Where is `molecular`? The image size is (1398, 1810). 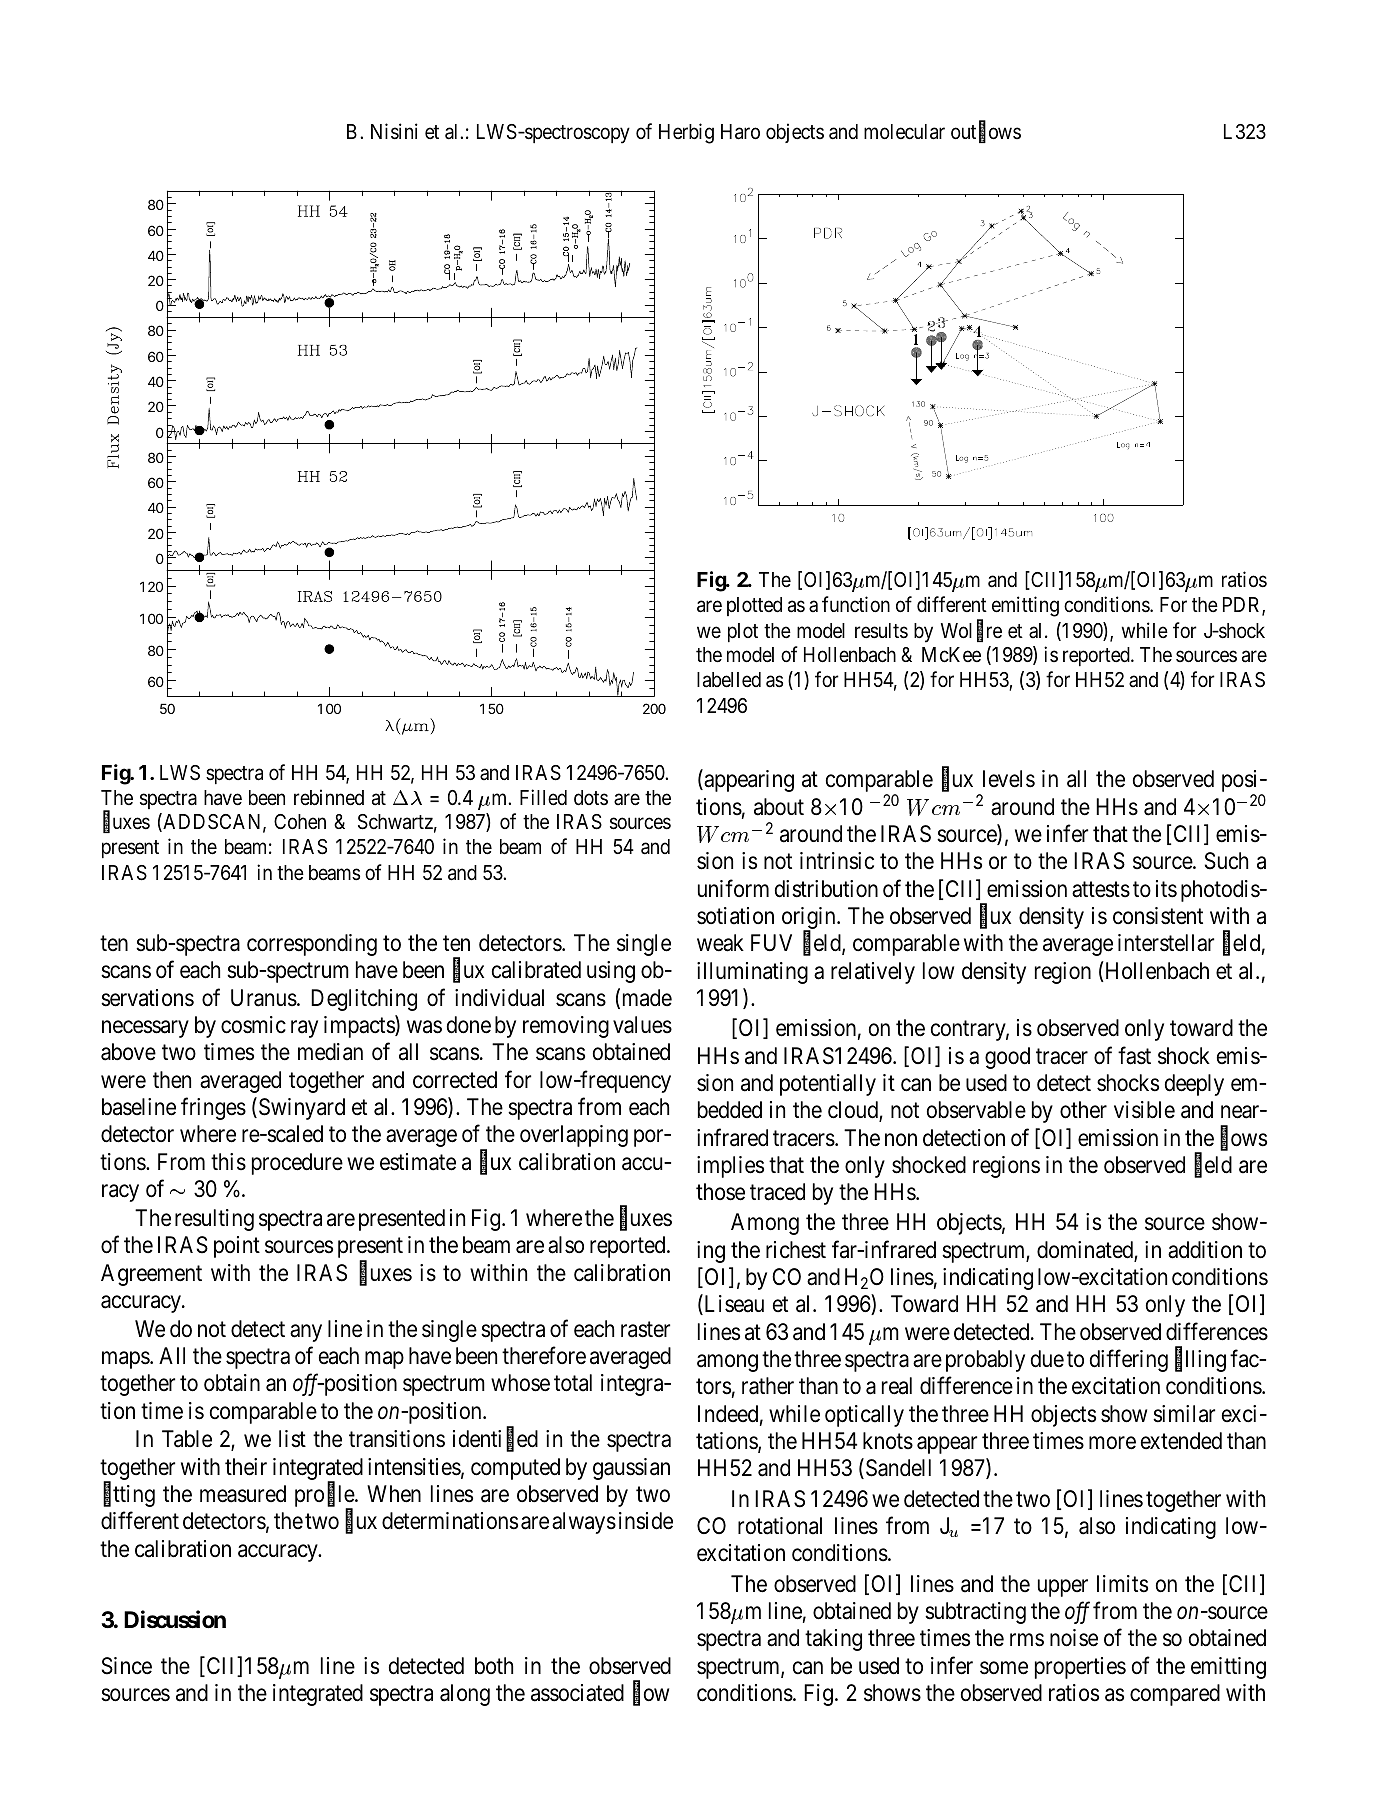 molecular is located at coordinates (904, 132).
